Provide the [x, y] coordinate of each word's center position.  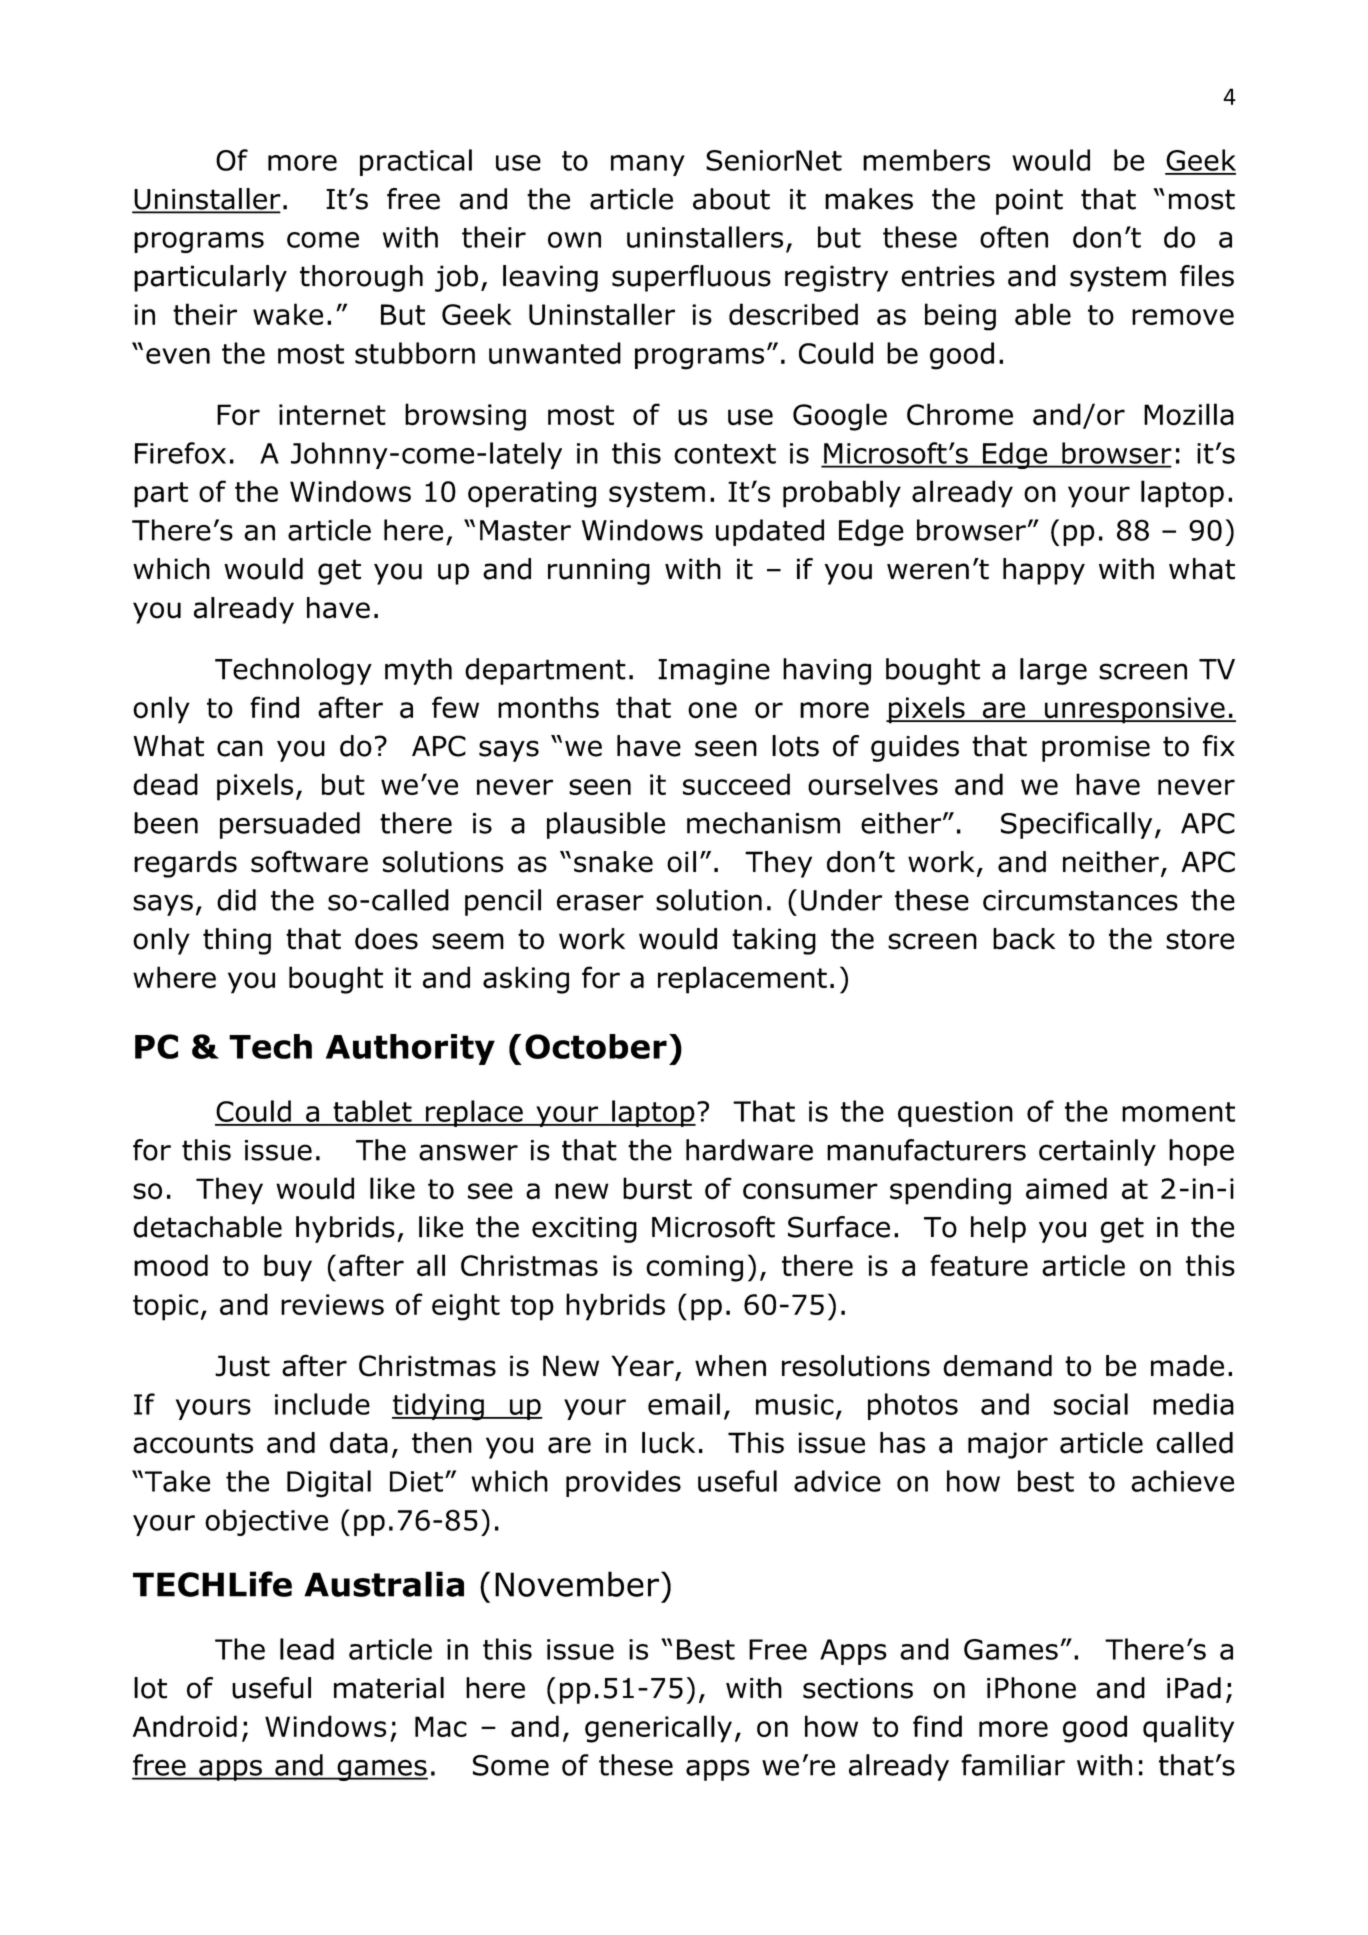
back [1024, 939]
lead [307, 1649]
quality [1188, 1729]
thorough [361, 278]
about [731, 199]
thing [237, 941]
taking [774, 941]
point [1029, 202]
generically [658, 1729]
